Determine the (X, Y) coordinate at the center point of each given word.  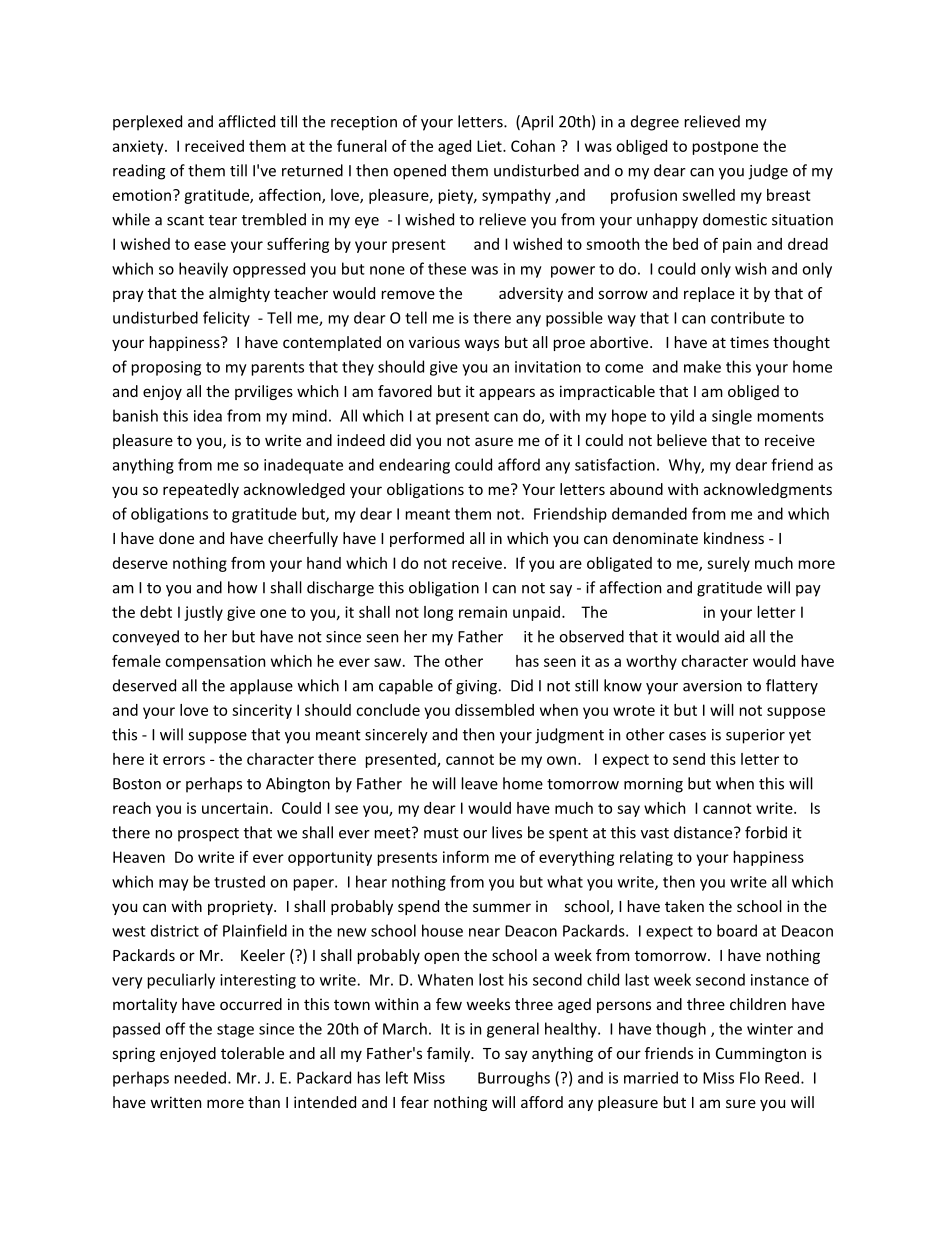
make (702, 366)
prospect (208, 835)
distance (704, 832)
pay (808, 591)
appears (507, 394)
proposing (166, 368)
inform (466, 857)
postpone (725, 148)
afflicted (247, 121)
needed (200, 1077)
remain (483, 612)
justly (203, 613)
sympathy (516, 196)
